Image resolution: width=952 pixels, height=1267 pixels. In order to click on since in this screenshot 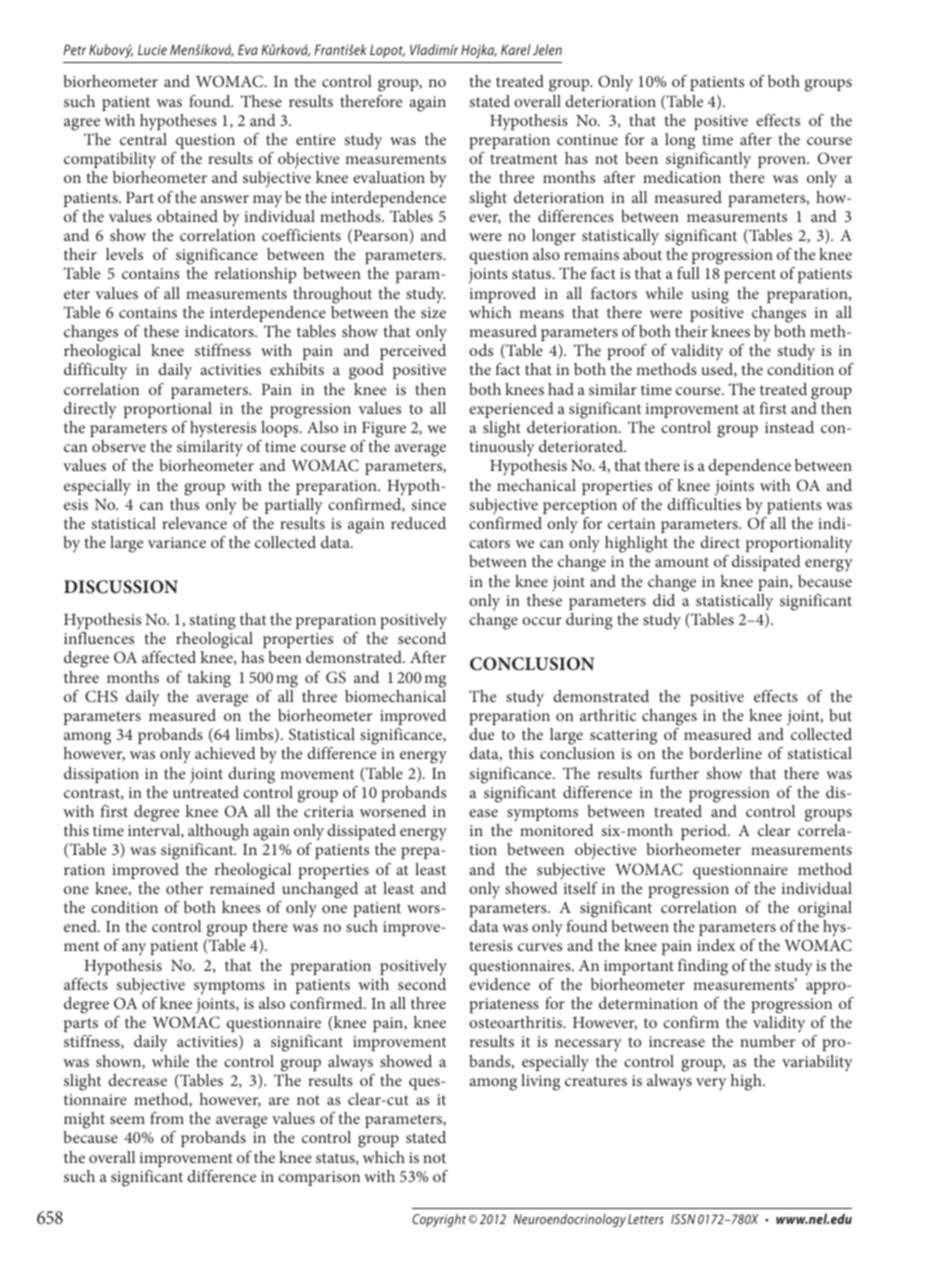, I will do `click(429, 504)`.
